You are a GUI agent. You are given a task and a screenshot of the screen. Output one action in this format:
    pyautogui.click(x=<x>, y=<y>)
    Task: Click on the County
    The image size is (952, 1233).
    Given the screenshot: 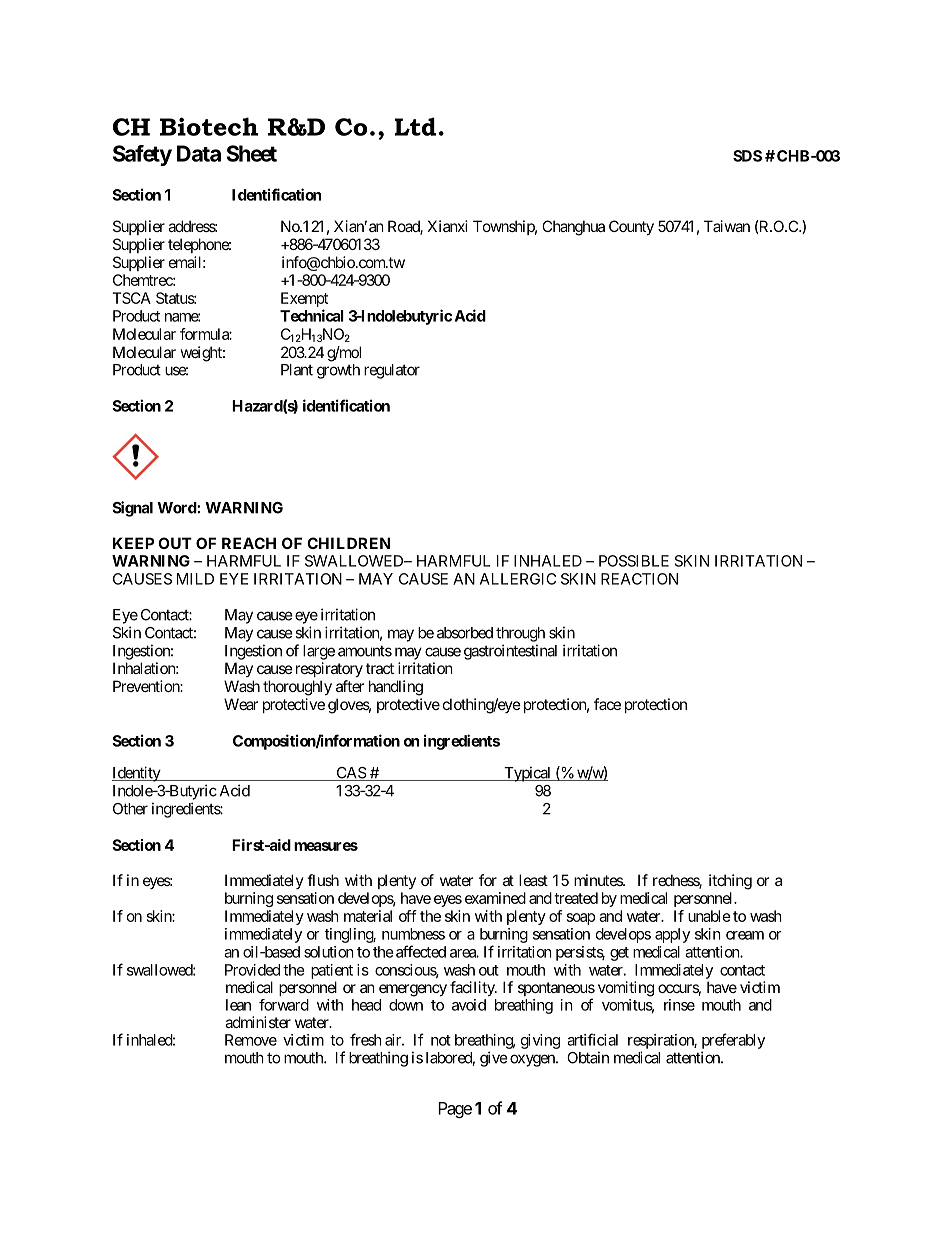 What is the action you would take?
    pyautogui.click(x=631, y=227)
